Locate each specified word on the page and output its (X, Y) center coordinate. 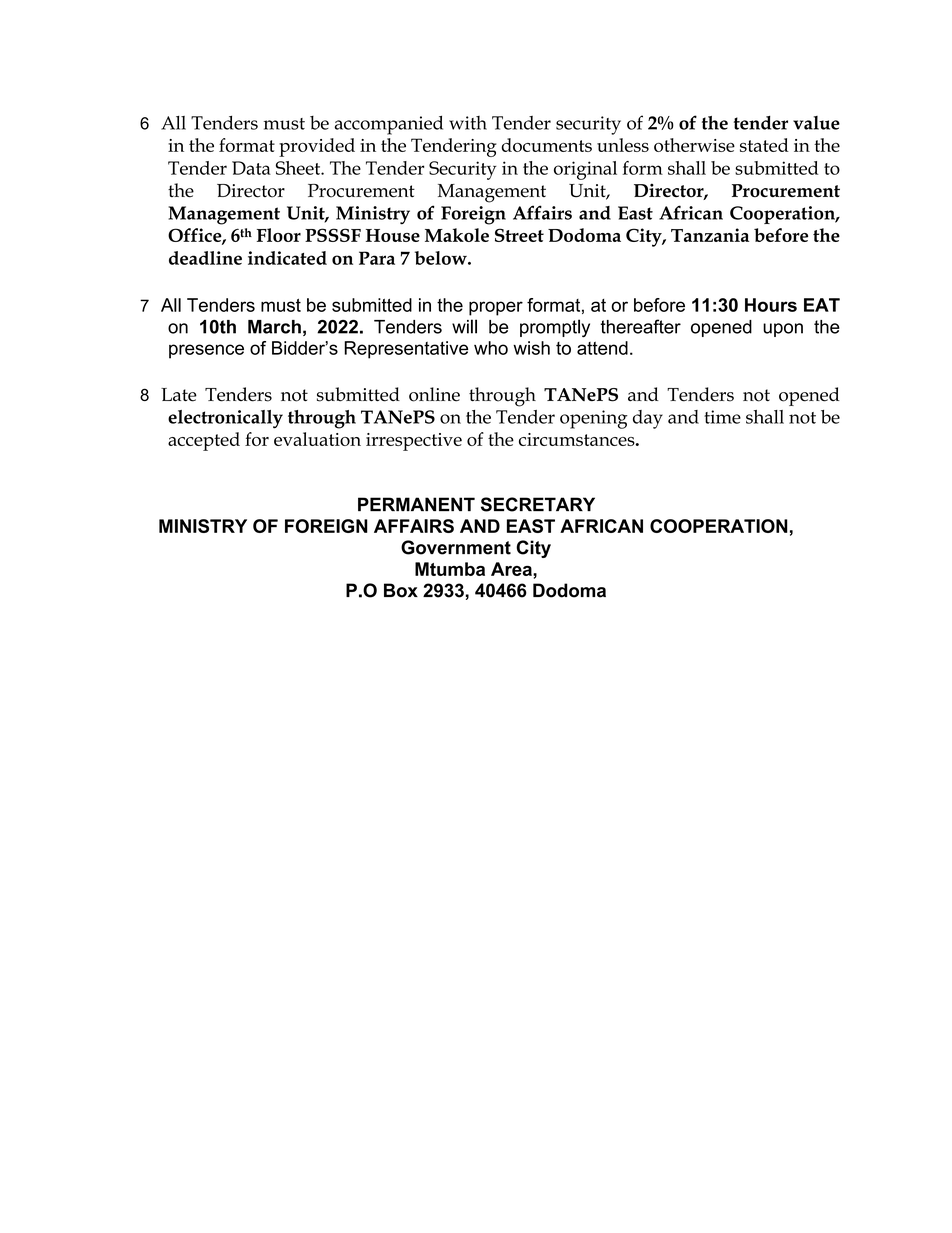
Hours (771, 305)
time (722, 417)
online (434, 394)
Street (519, 235)
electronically (225, 419)
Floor (279, 235)
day (648, 419)
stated (764, 145)
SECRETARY (538, 504)
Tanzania (710, 235)
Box (401, 590)
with (468, 123)
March (274, 327)
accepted (204, 441)
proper (496, 308)
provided (317, 147)
